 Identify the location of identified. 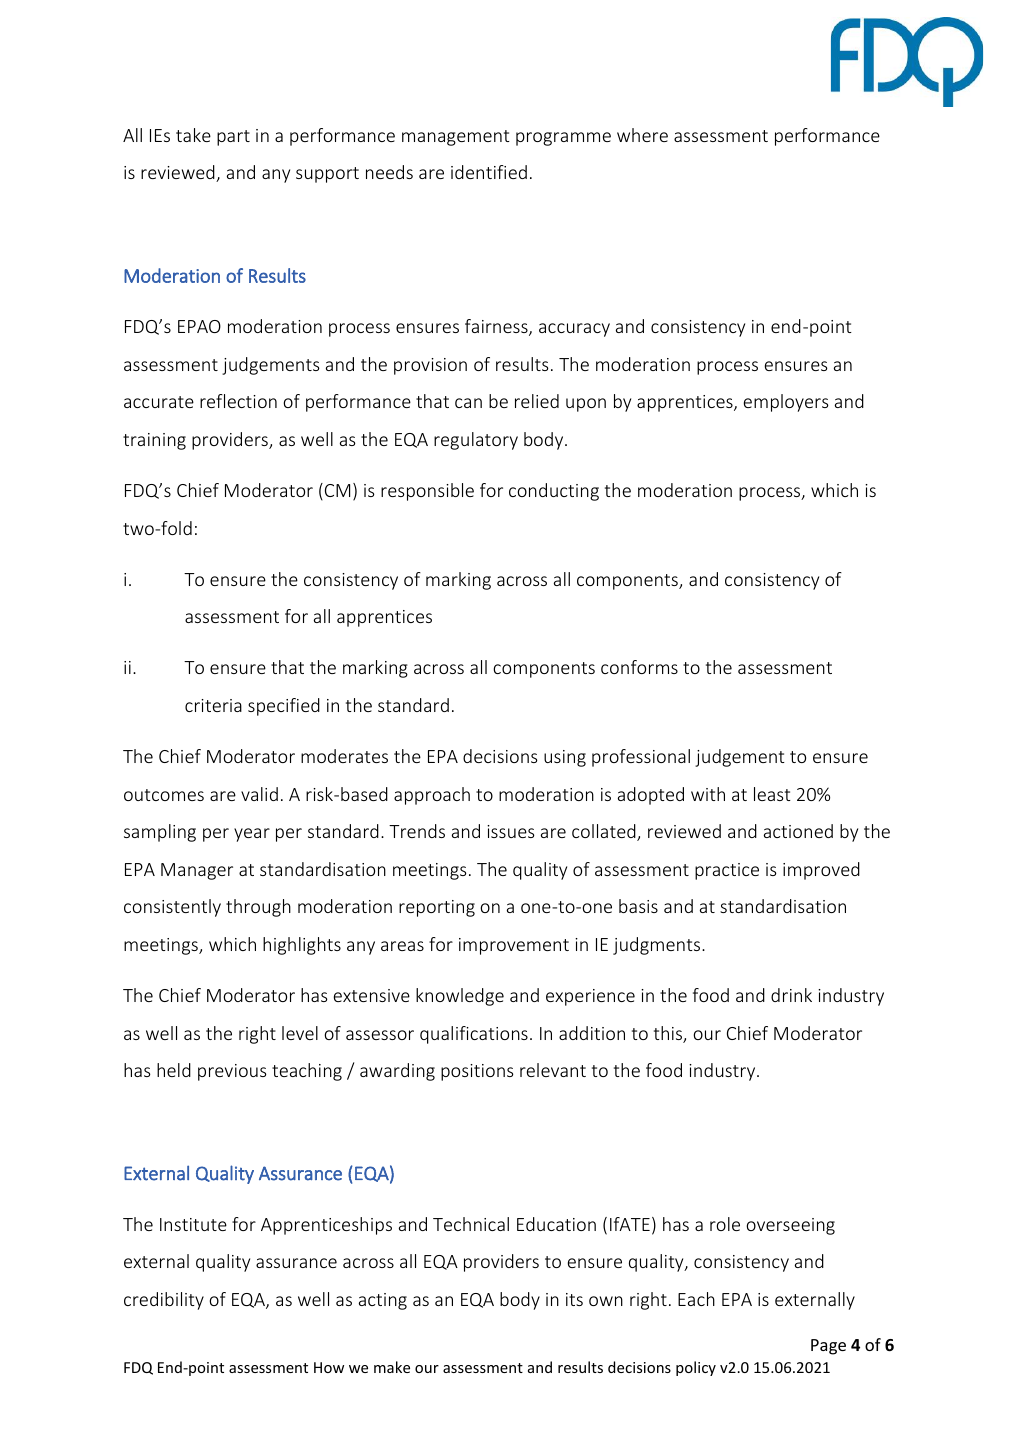
(489, 172).
